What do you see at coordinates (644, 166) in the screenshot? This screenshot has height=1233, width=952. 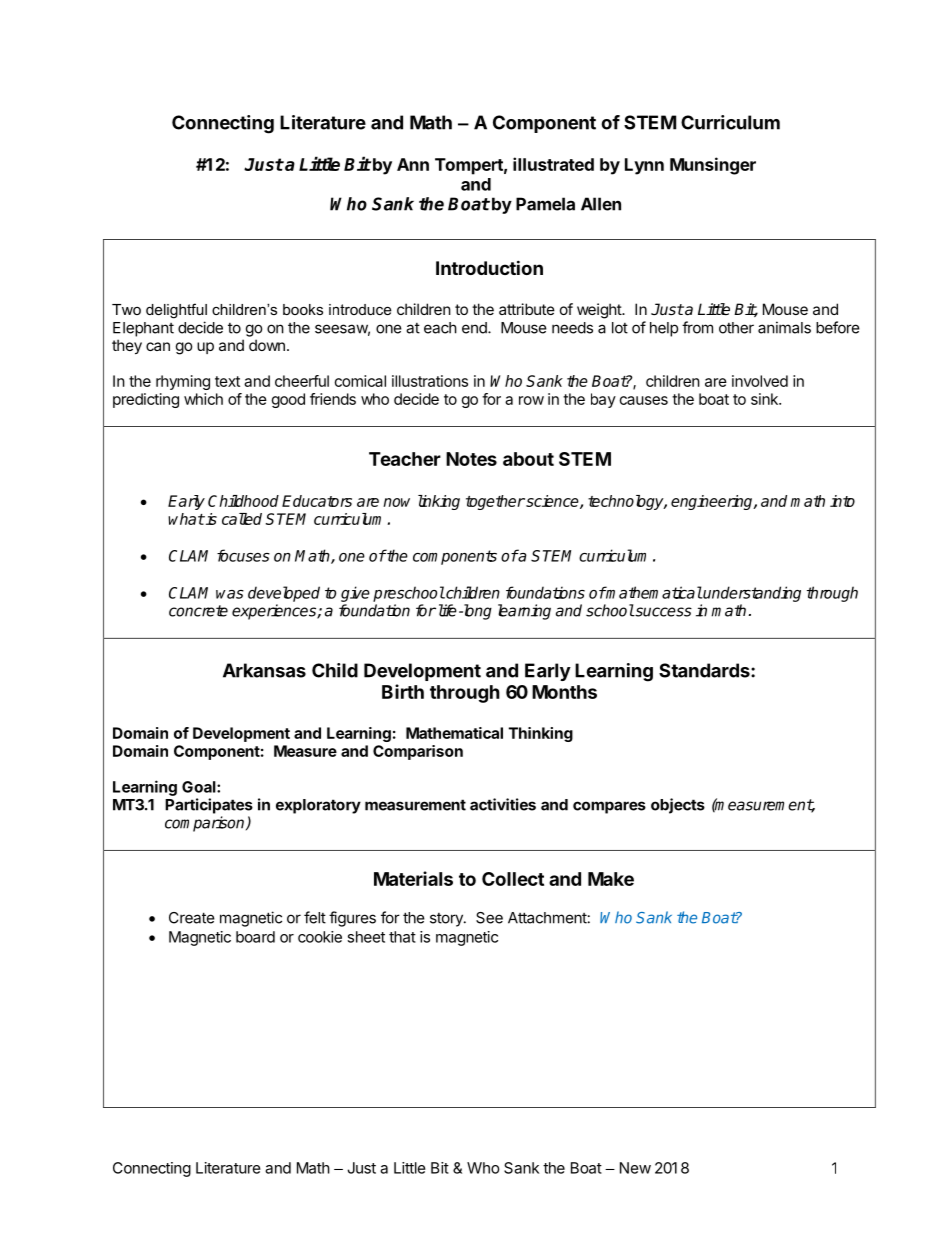 I see `Lynn` at bounding box center [644, 166].
